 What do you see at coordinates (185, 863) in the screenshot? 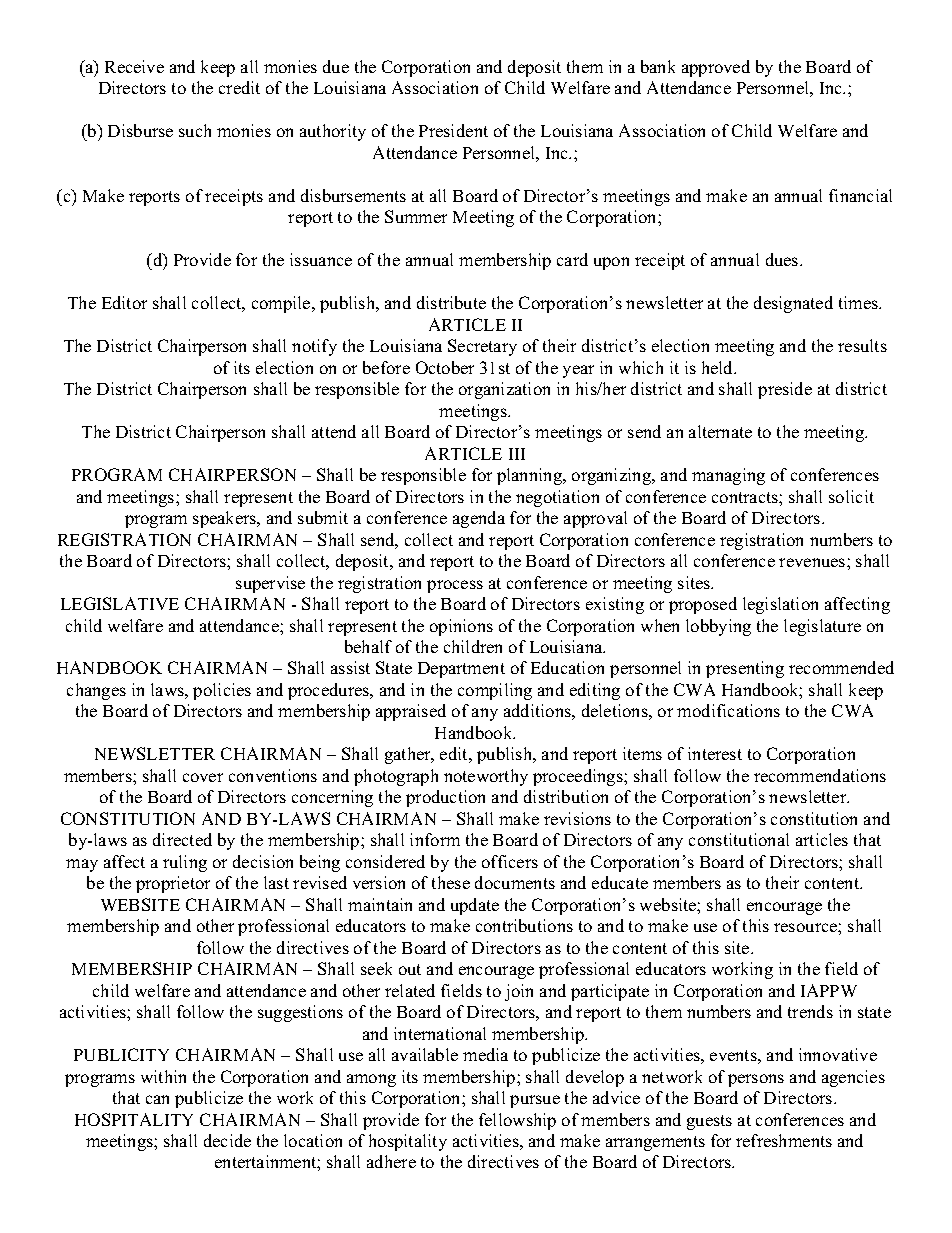
I see `ruling` at bounding box center [185, 863].
